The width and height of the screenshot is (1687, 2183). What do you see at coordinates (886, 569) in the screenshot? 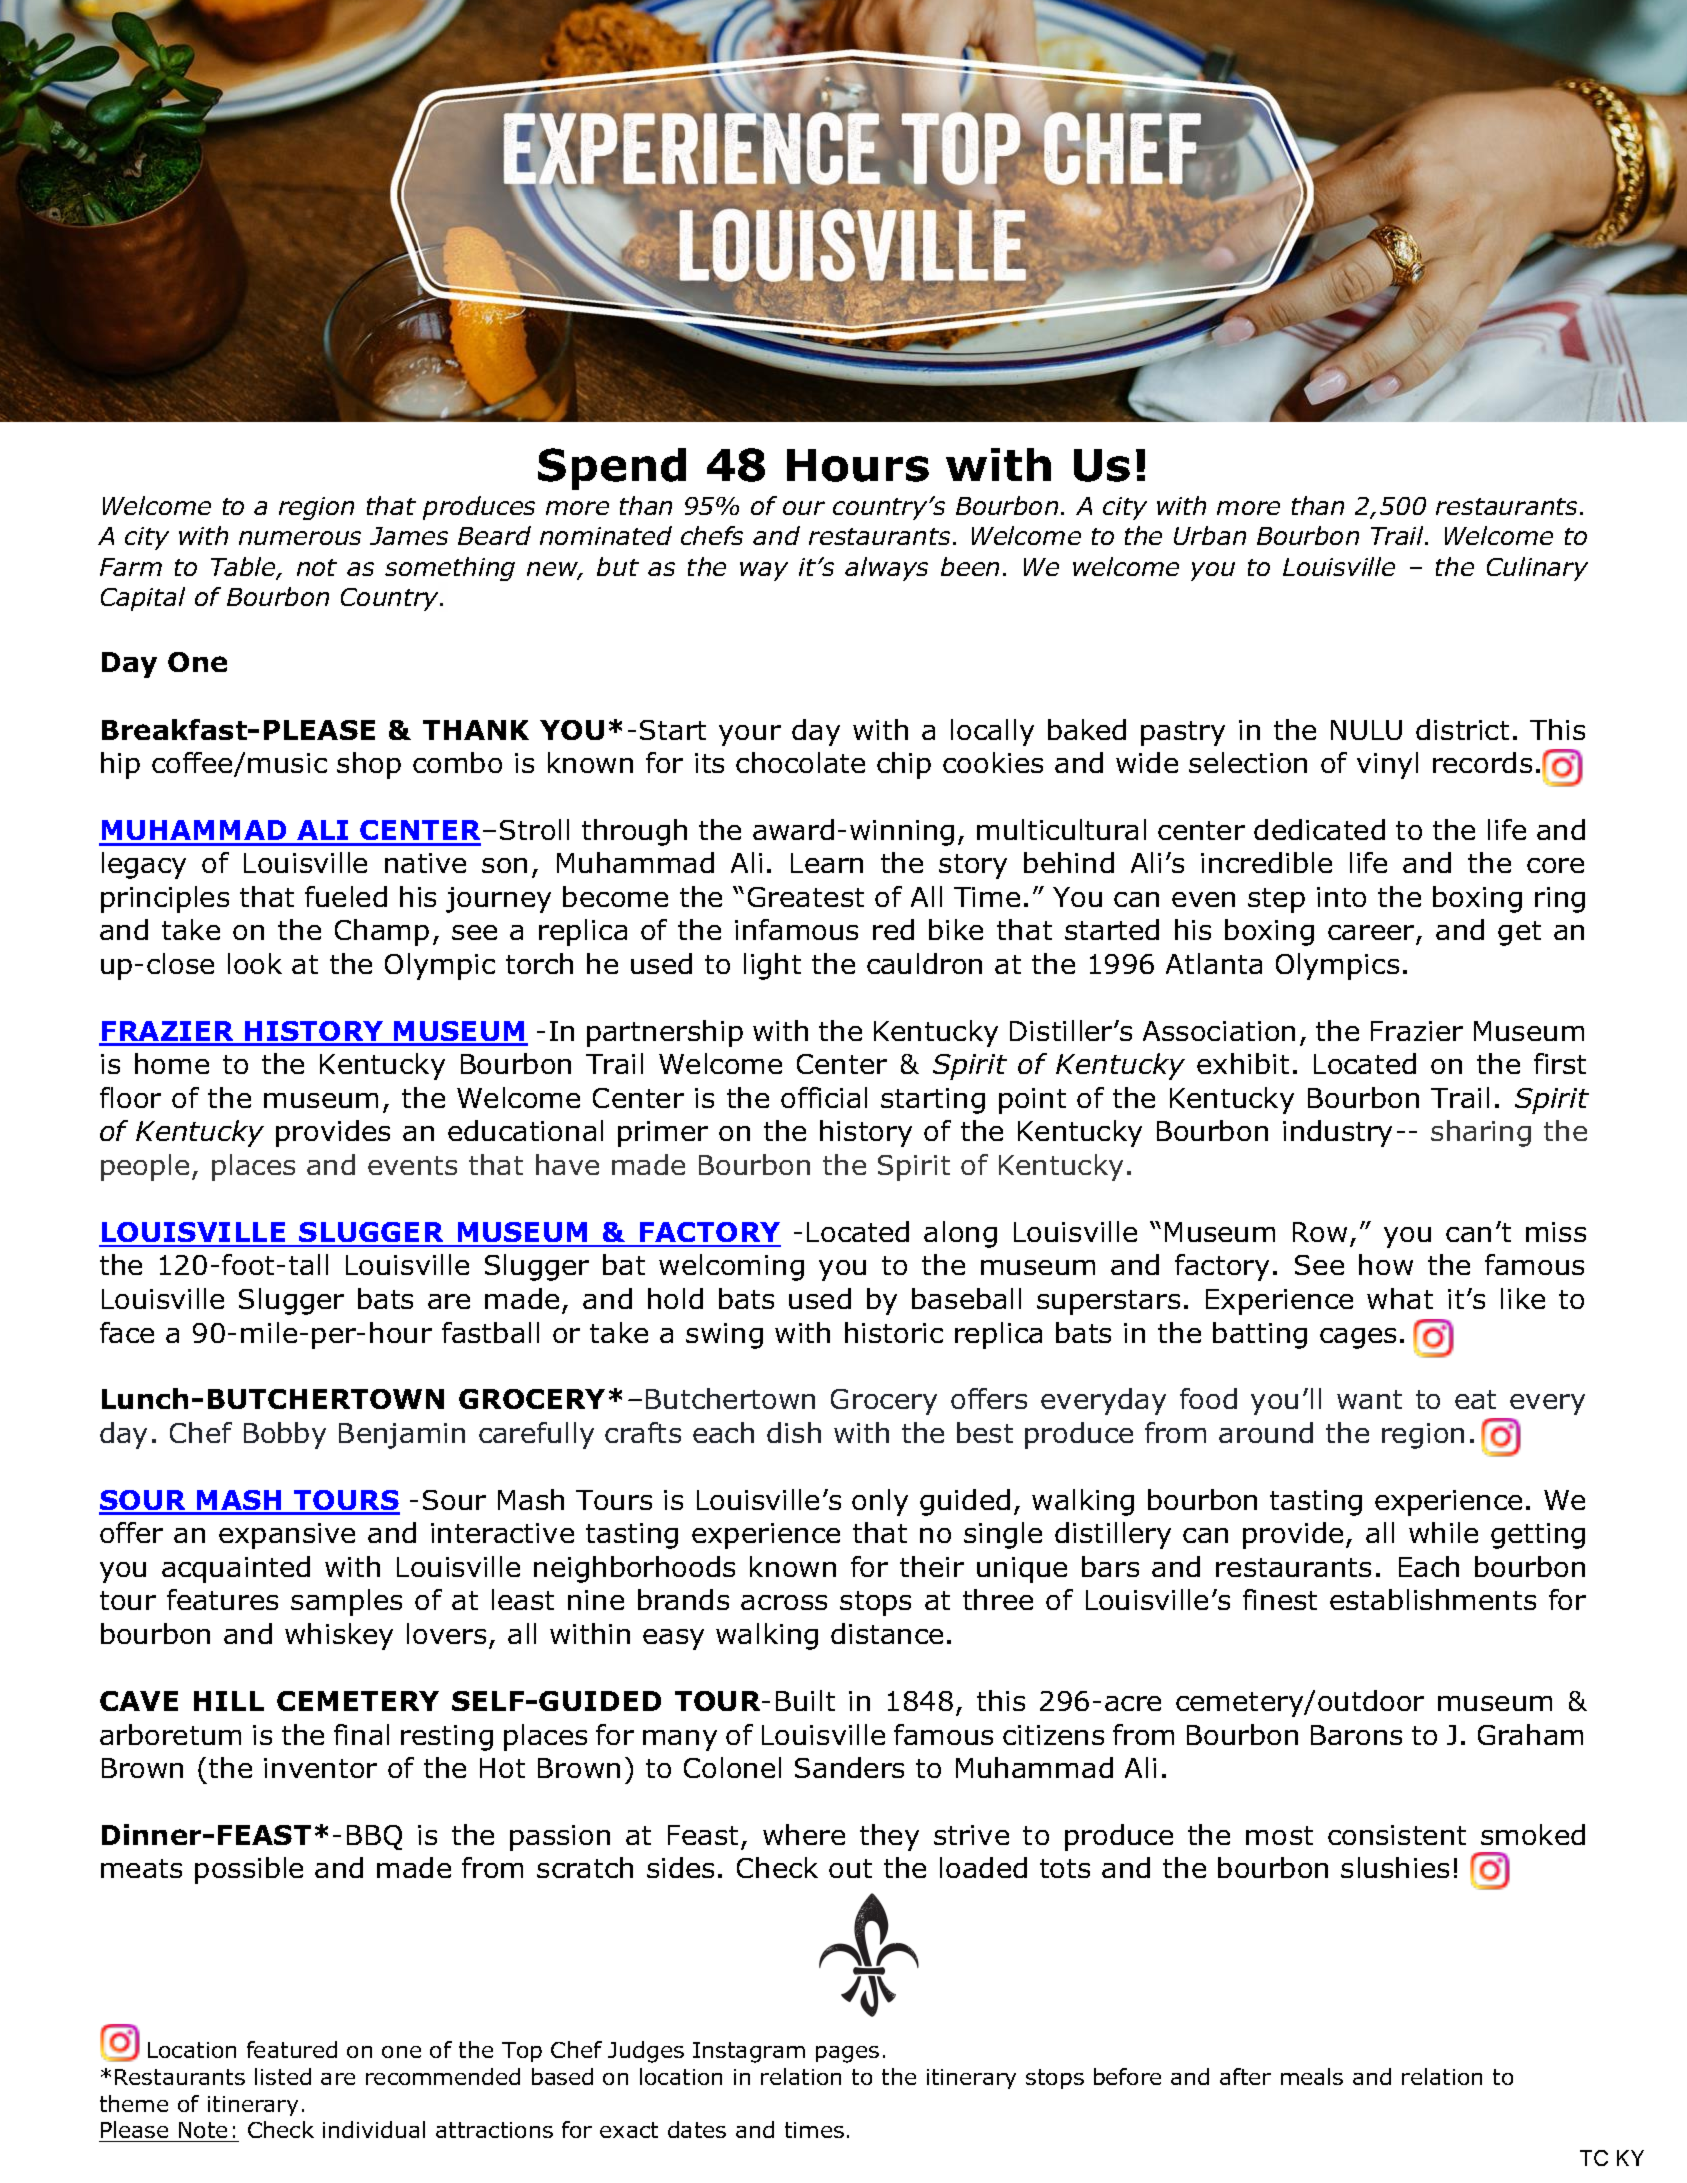
I see `always` at bounding box center [886, 569].
